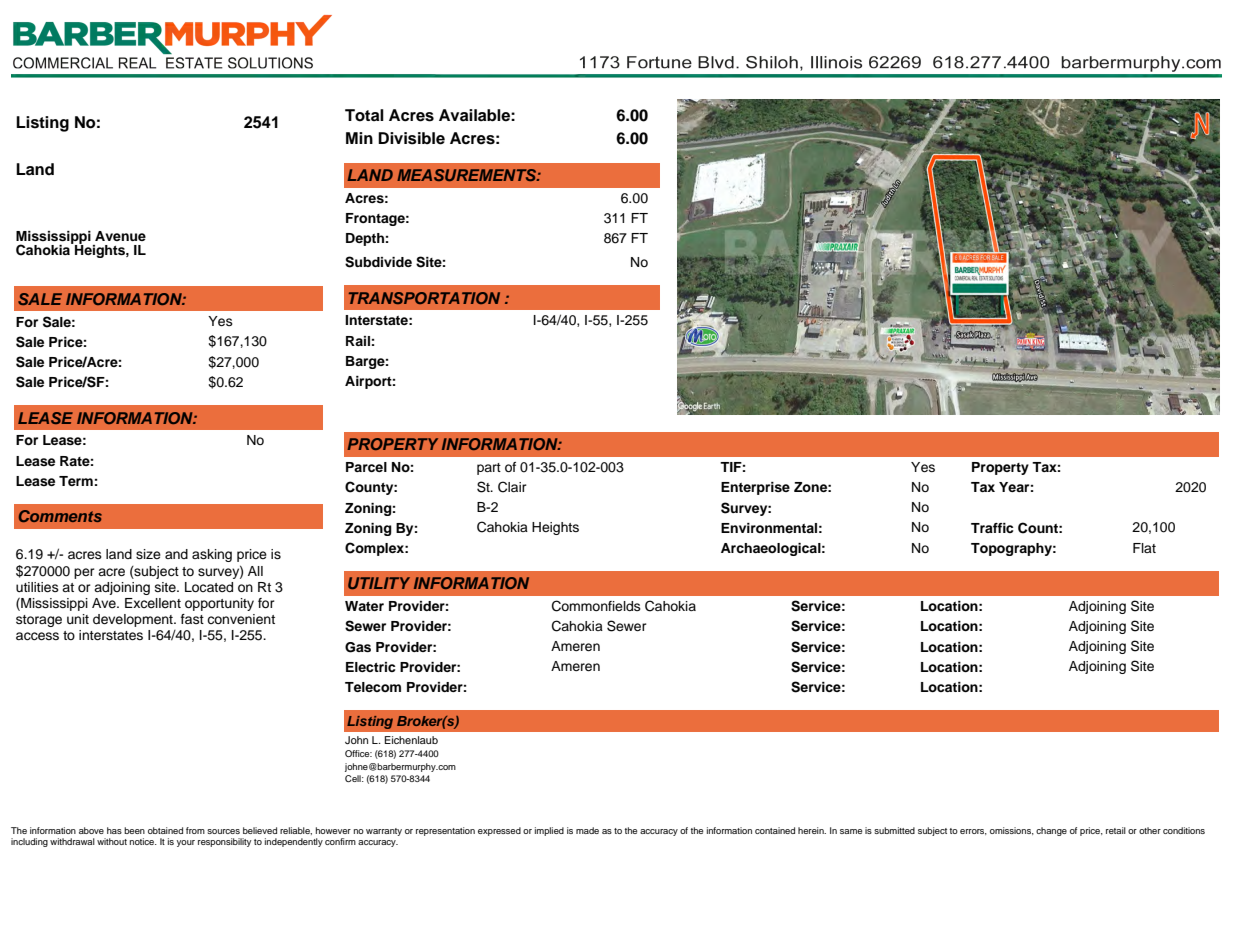 This page has height=952, width=1233. I want to click on TRANSPORTATION, so click(424, 298).
